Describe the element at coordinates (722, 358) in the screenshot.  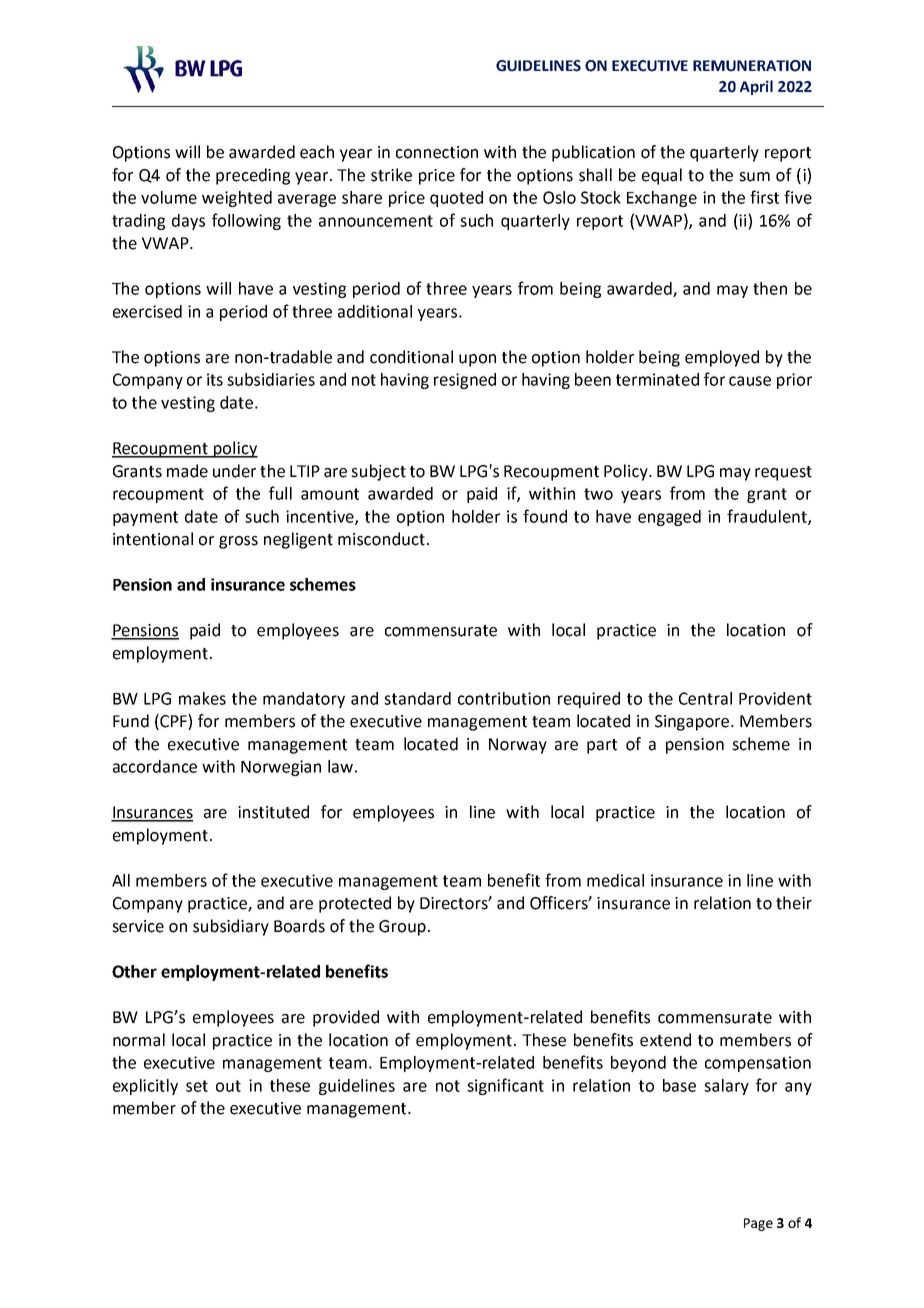
I see `employed` at that location.
